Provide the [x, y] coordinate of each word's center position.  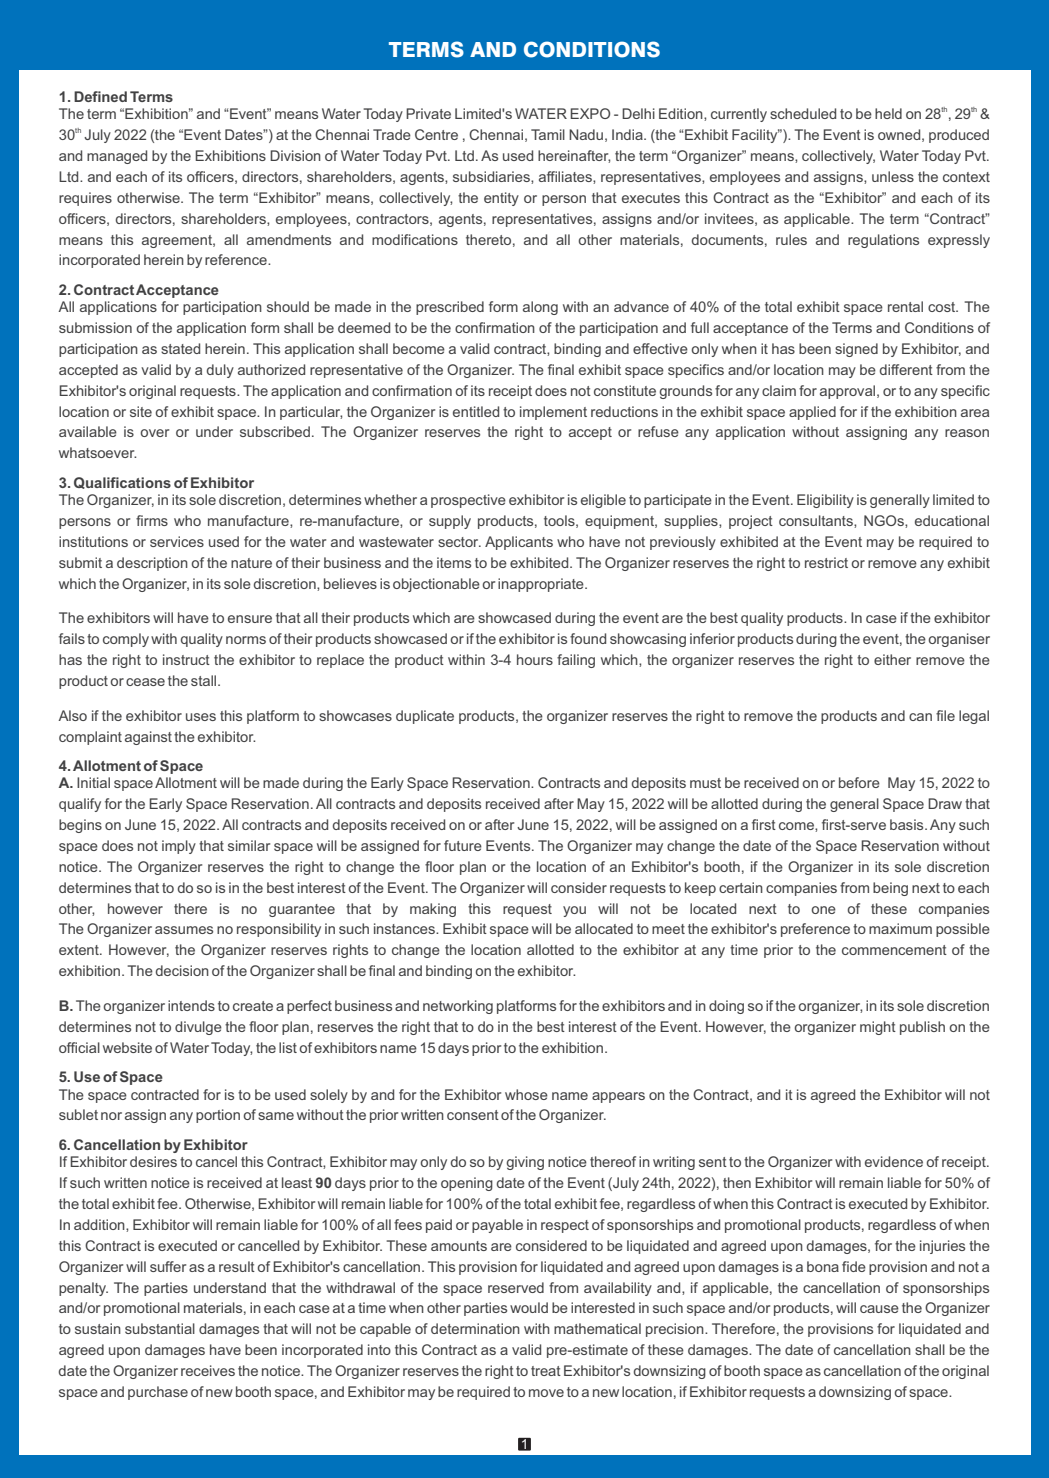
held [888, 113]
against [148, 738]
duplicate [425, 717]
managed [117, 157]
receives [208, 1370]
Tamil [548, 134]
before [859, 782]
